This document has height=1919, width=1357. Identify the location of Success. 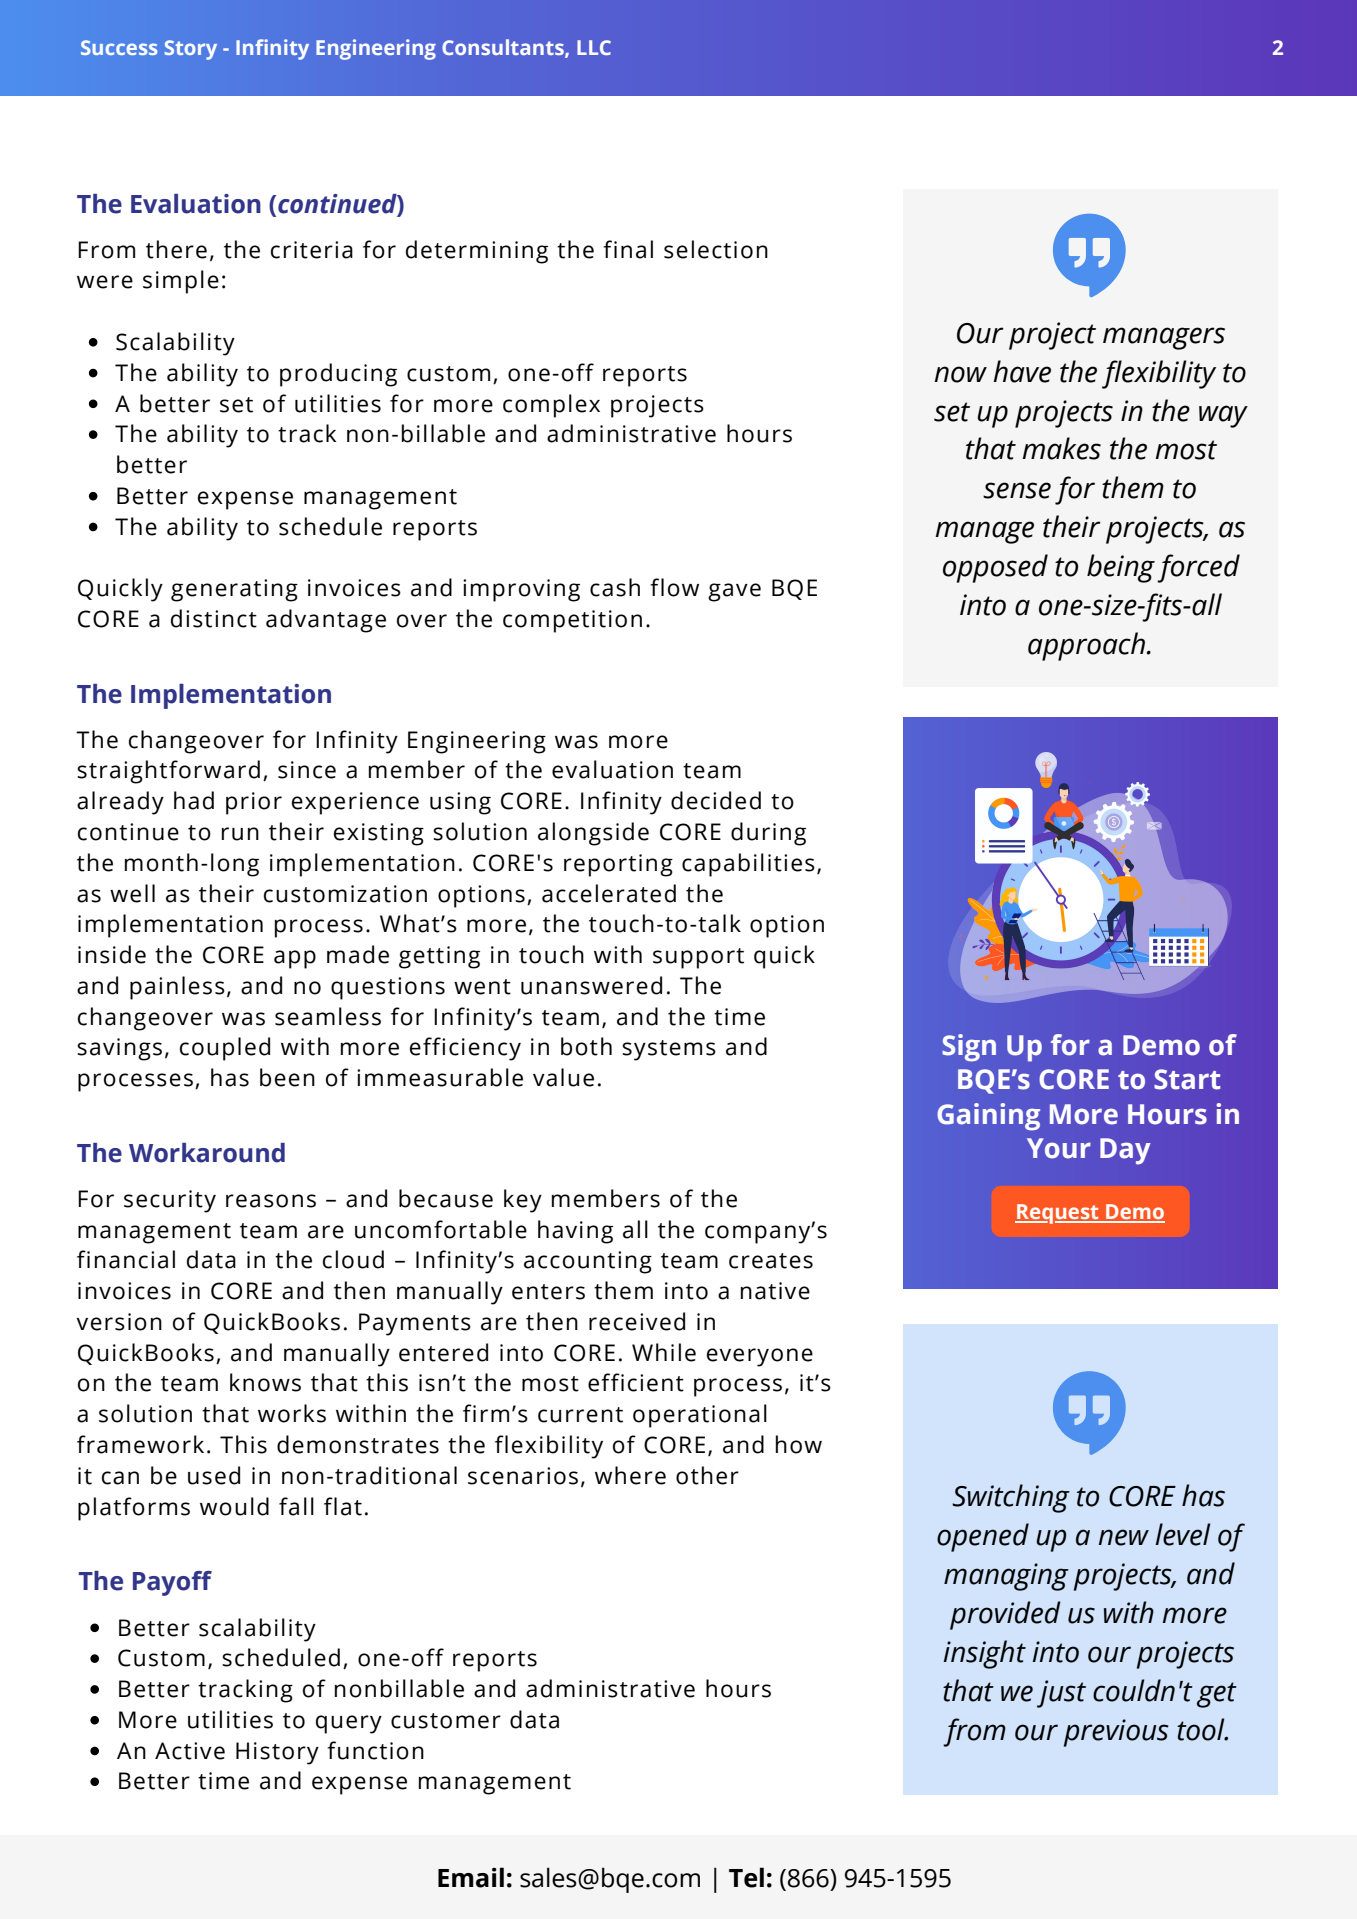
(119, 47).
